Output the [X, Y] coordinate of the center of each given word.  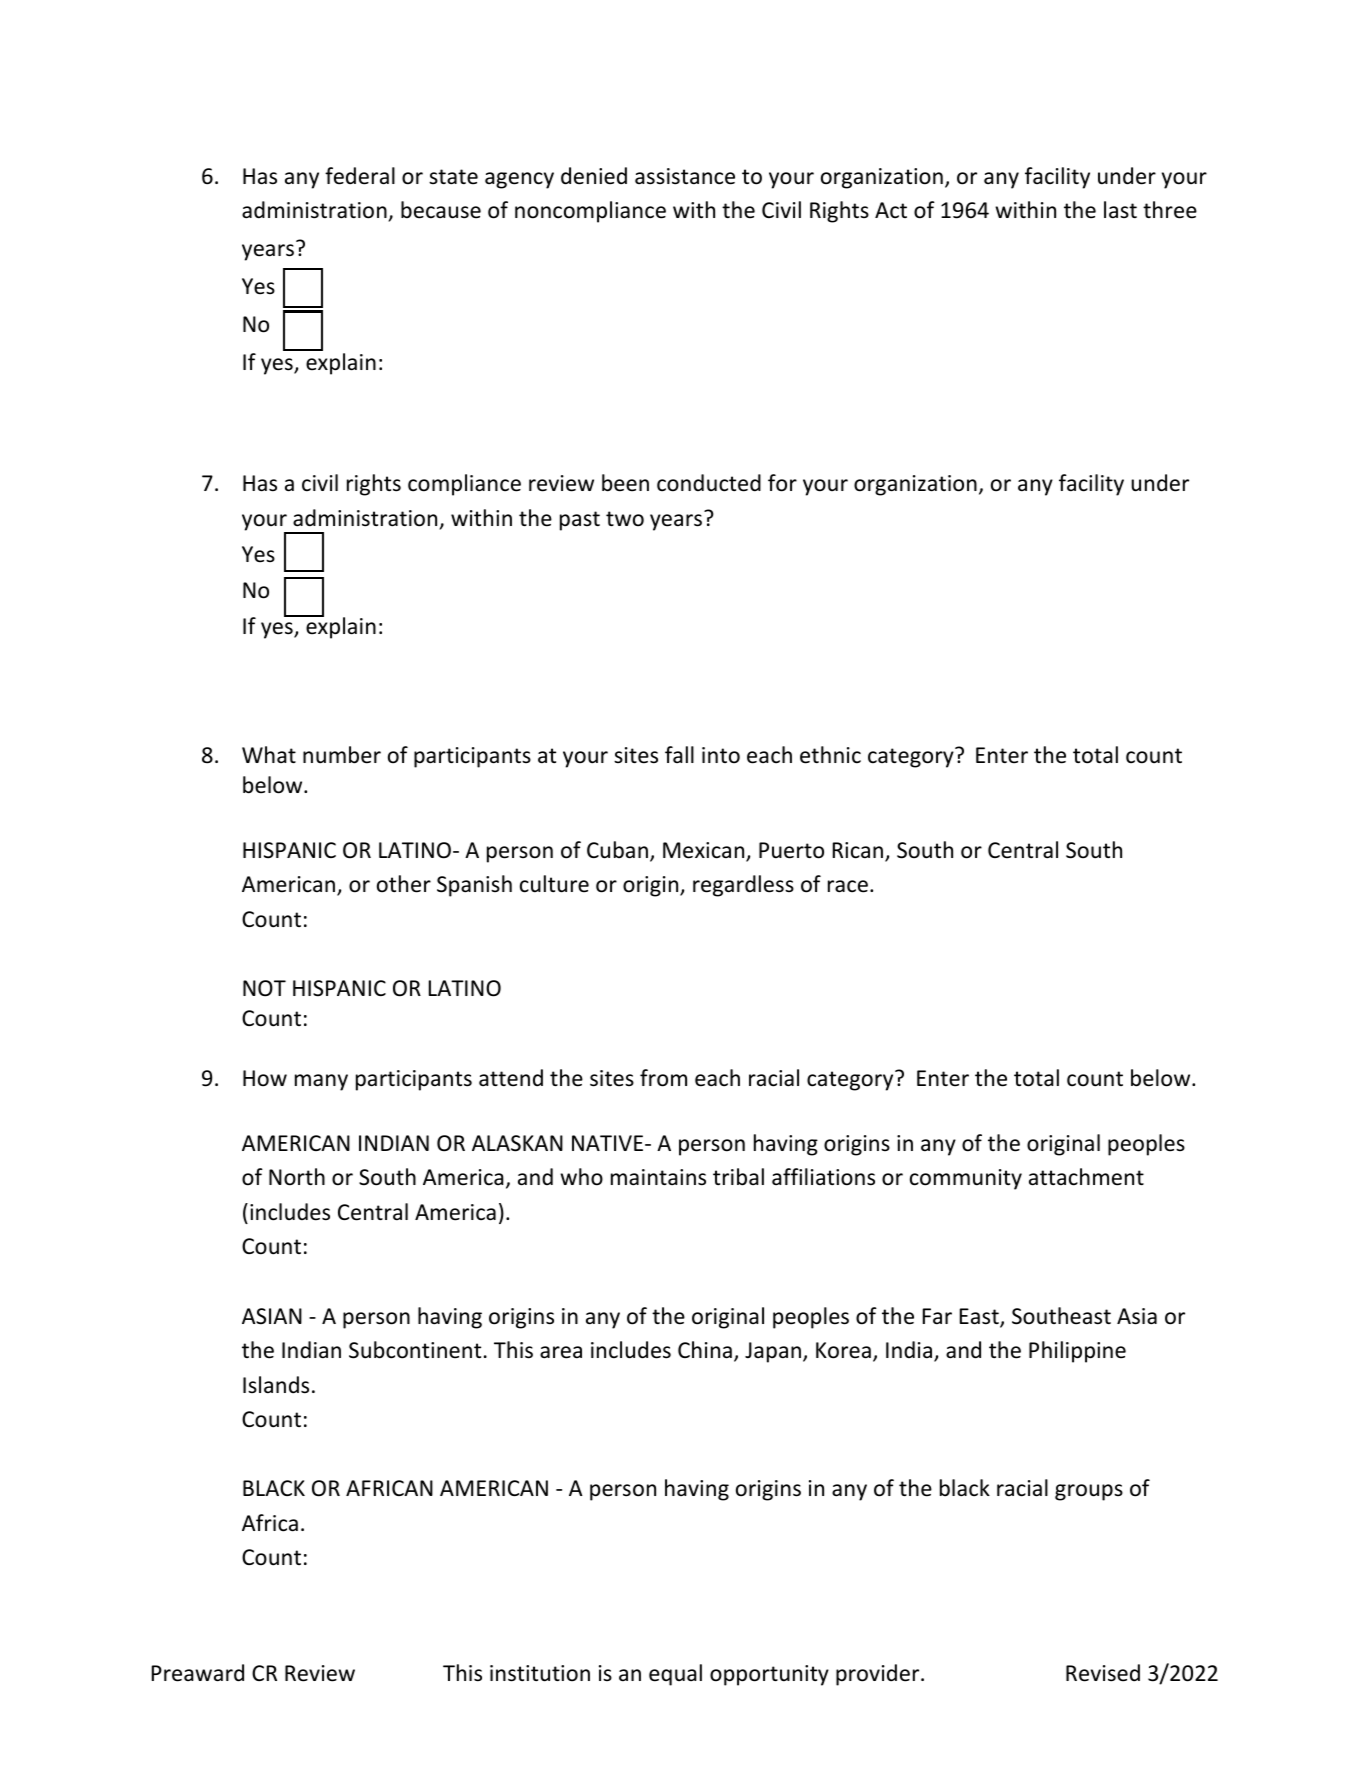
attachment [1086, 1177]
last [1120, 209]
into [721, 755]
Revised [1103, 1673]
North [297, 1177]
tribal [738, 1177]
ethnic [830, 755]
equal [675, 1675]
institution [540, 1673]
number [342, 755]
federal [360, 176]
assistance [685, 176]
